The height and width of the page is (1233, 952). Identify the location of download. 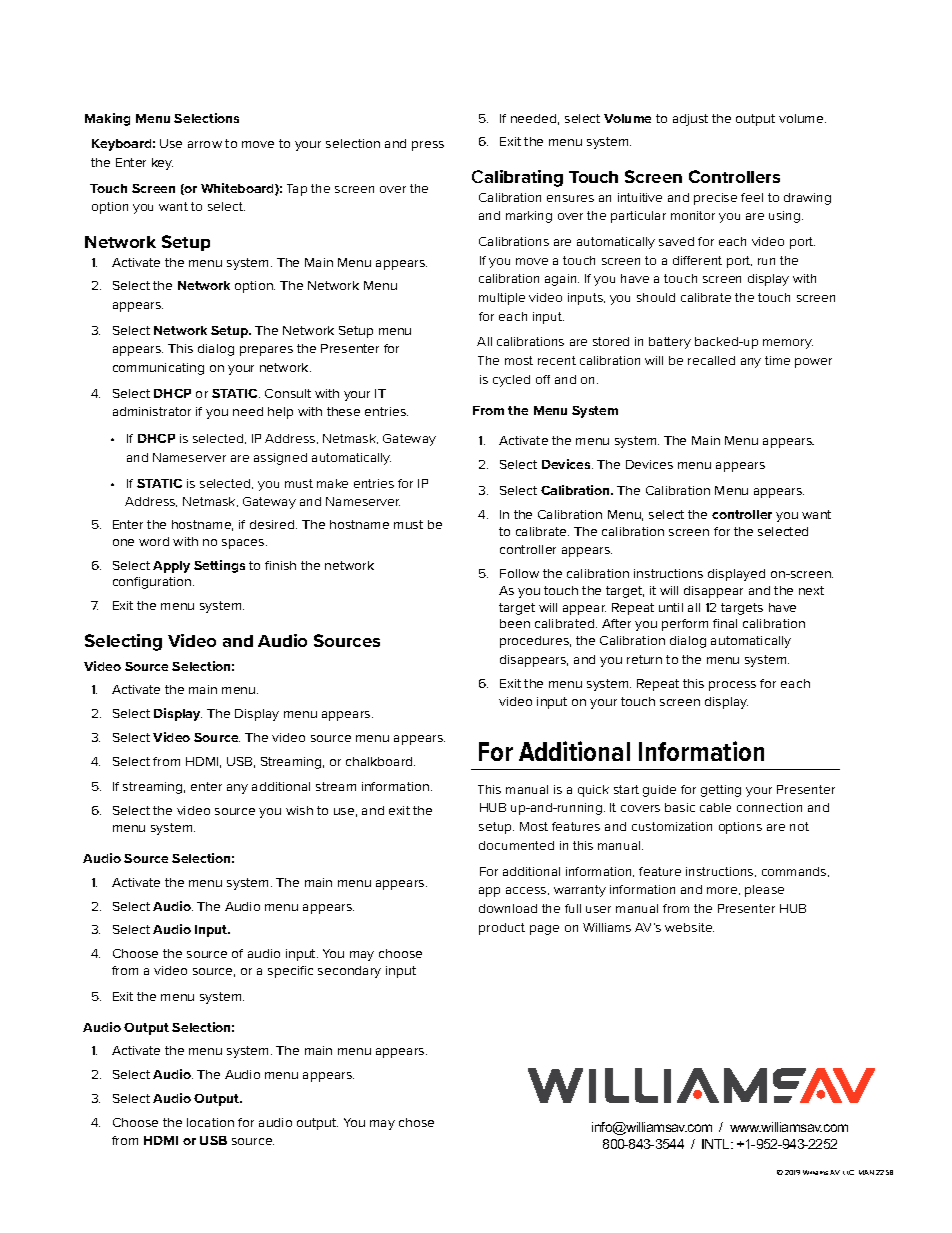
(508, 908).
